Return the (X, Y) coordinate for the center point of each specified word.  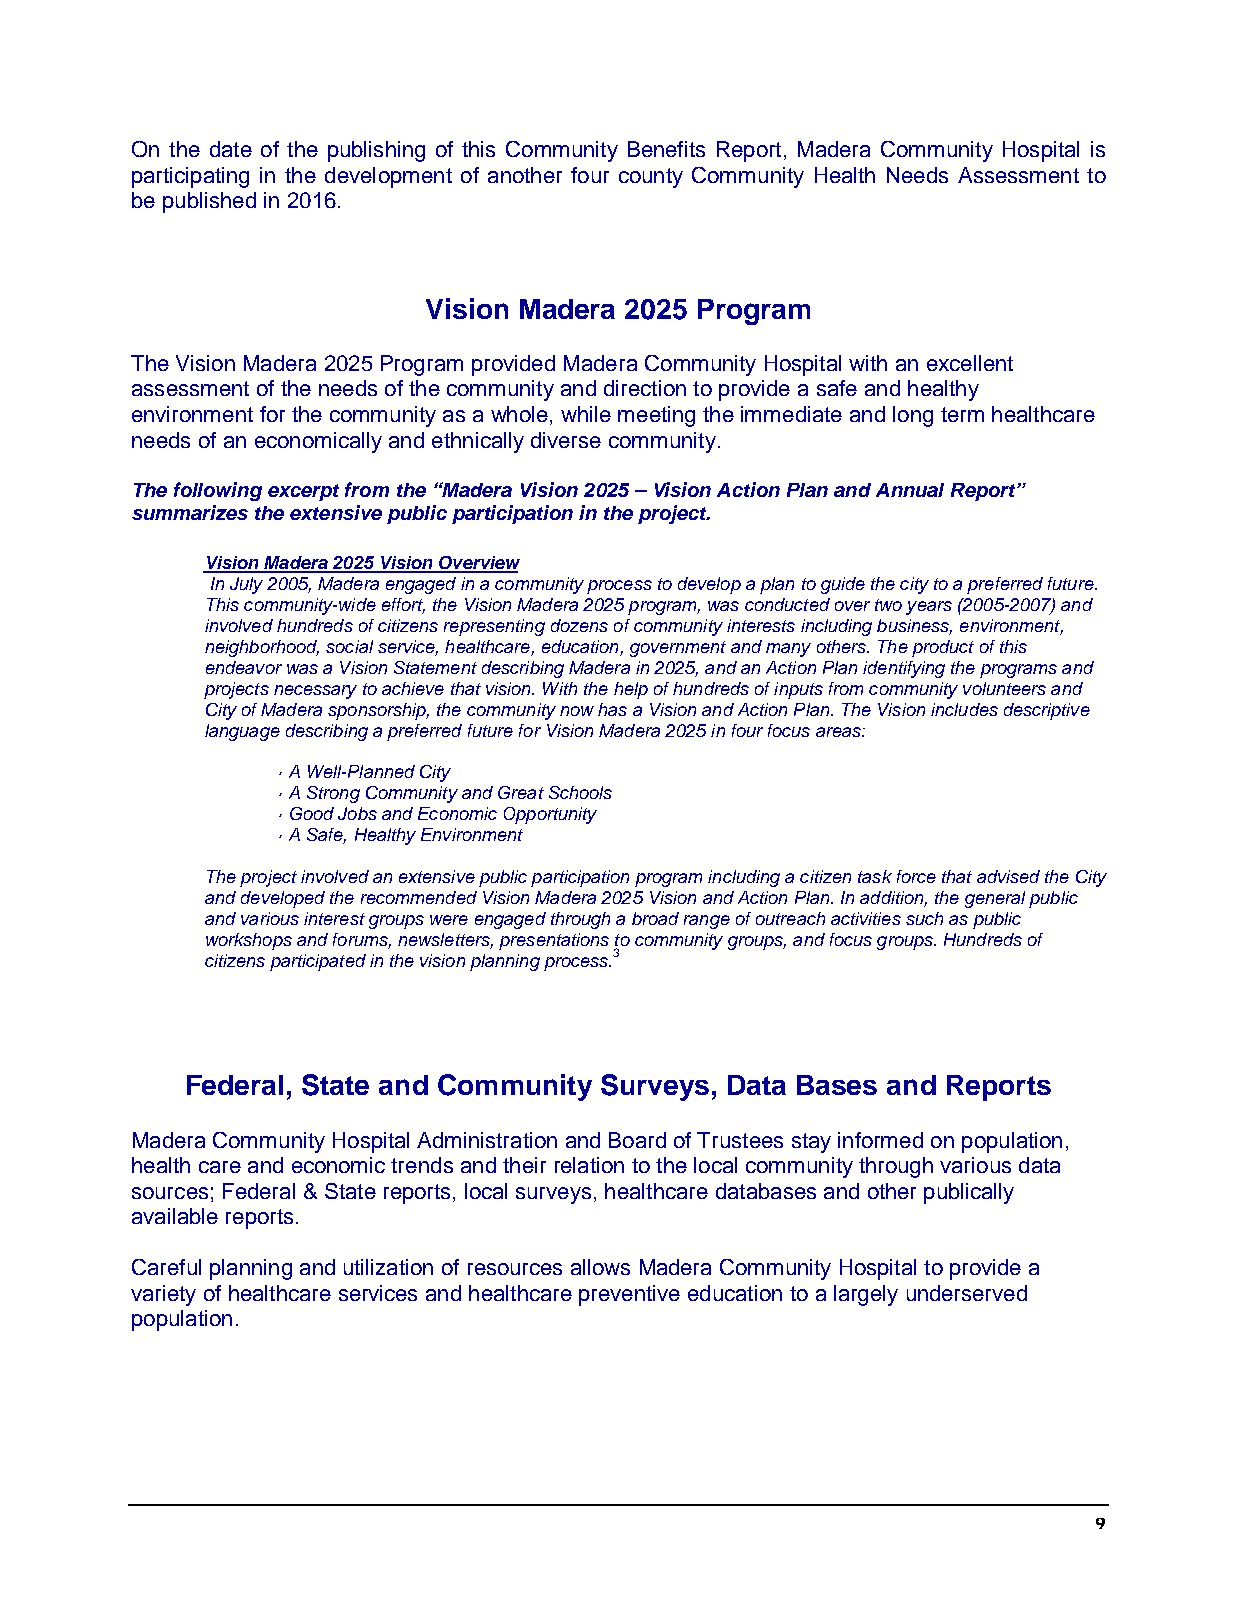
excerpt (303, 492)
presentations (554, 941)
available (175, 1216)
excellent (970, 363)
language (242, 732)
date (231, 149)
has (612, 709)
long (913, 416)
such (924, 918)
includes (964, 709)
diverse (566, 440)
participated (318, 962)
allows (600, 1267)
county (651, 178)
